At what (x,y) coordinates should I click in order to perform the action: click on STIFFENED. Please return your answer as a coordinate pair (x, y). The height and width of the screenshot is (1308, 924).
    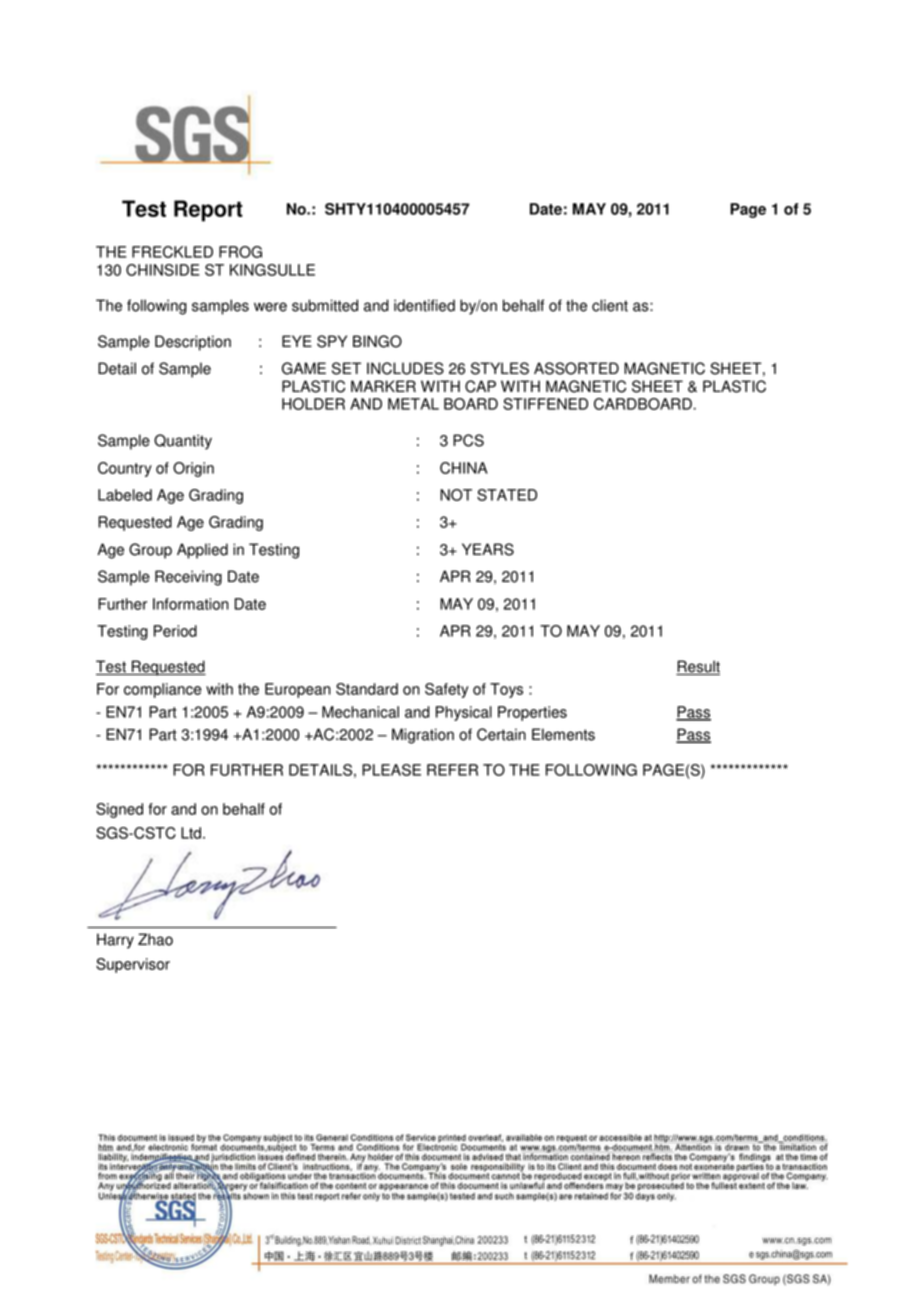
    Looking at the image, I should click on (545, 404).
